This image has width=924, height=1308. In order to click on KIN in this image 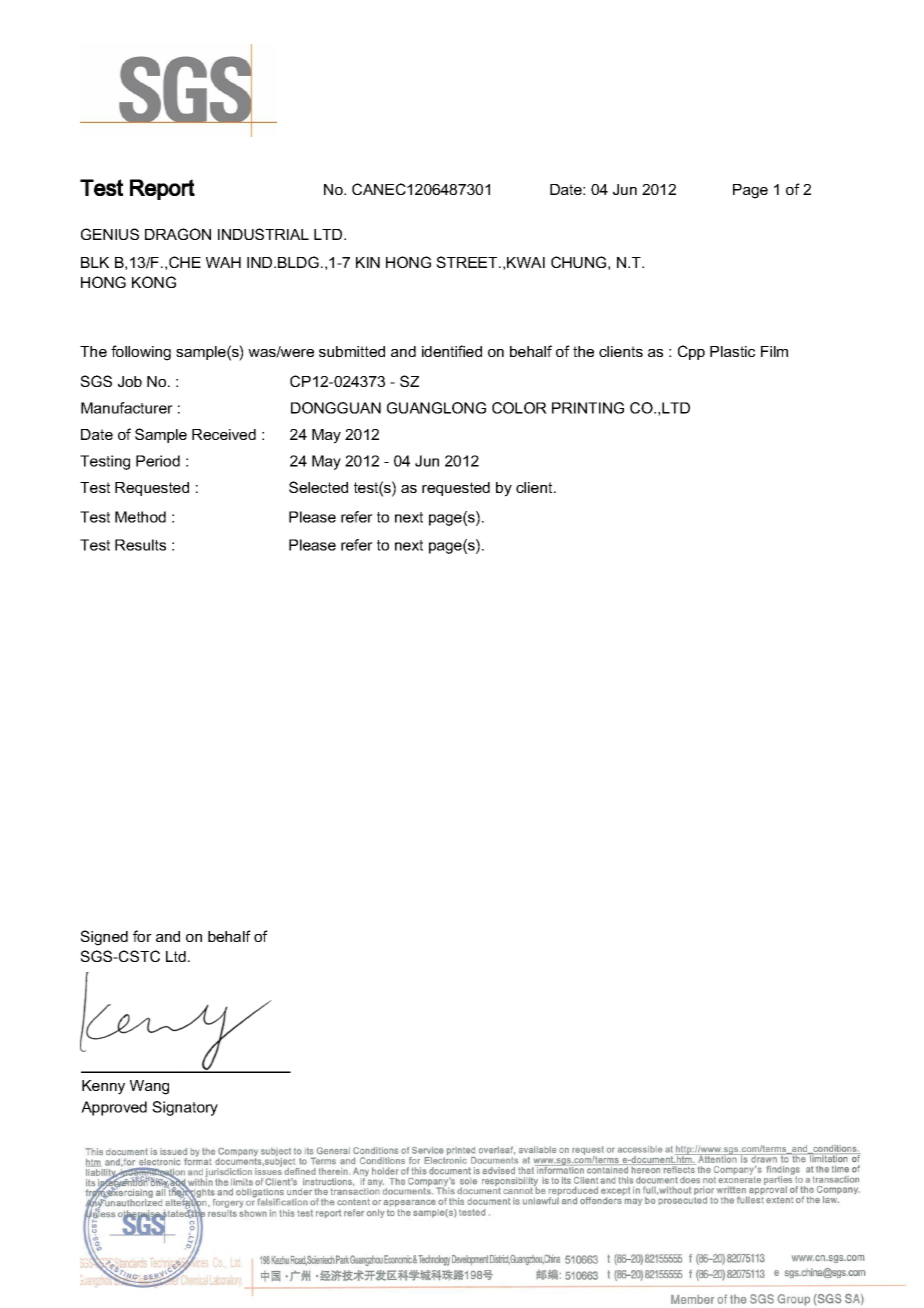, I will do `click(368, 262)`.
